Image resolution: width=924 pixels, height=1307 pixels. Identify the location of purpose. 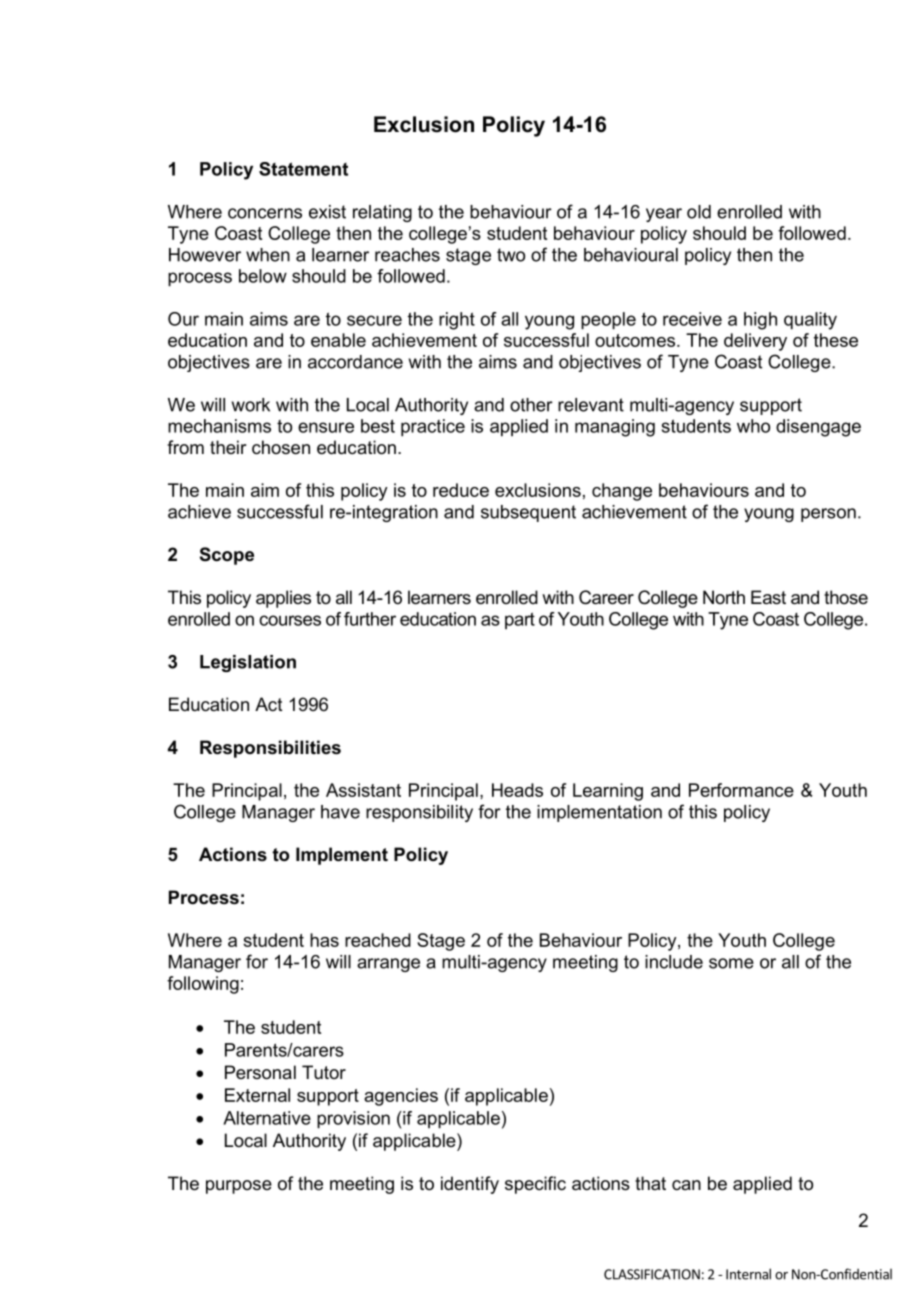
(239, 1187).
